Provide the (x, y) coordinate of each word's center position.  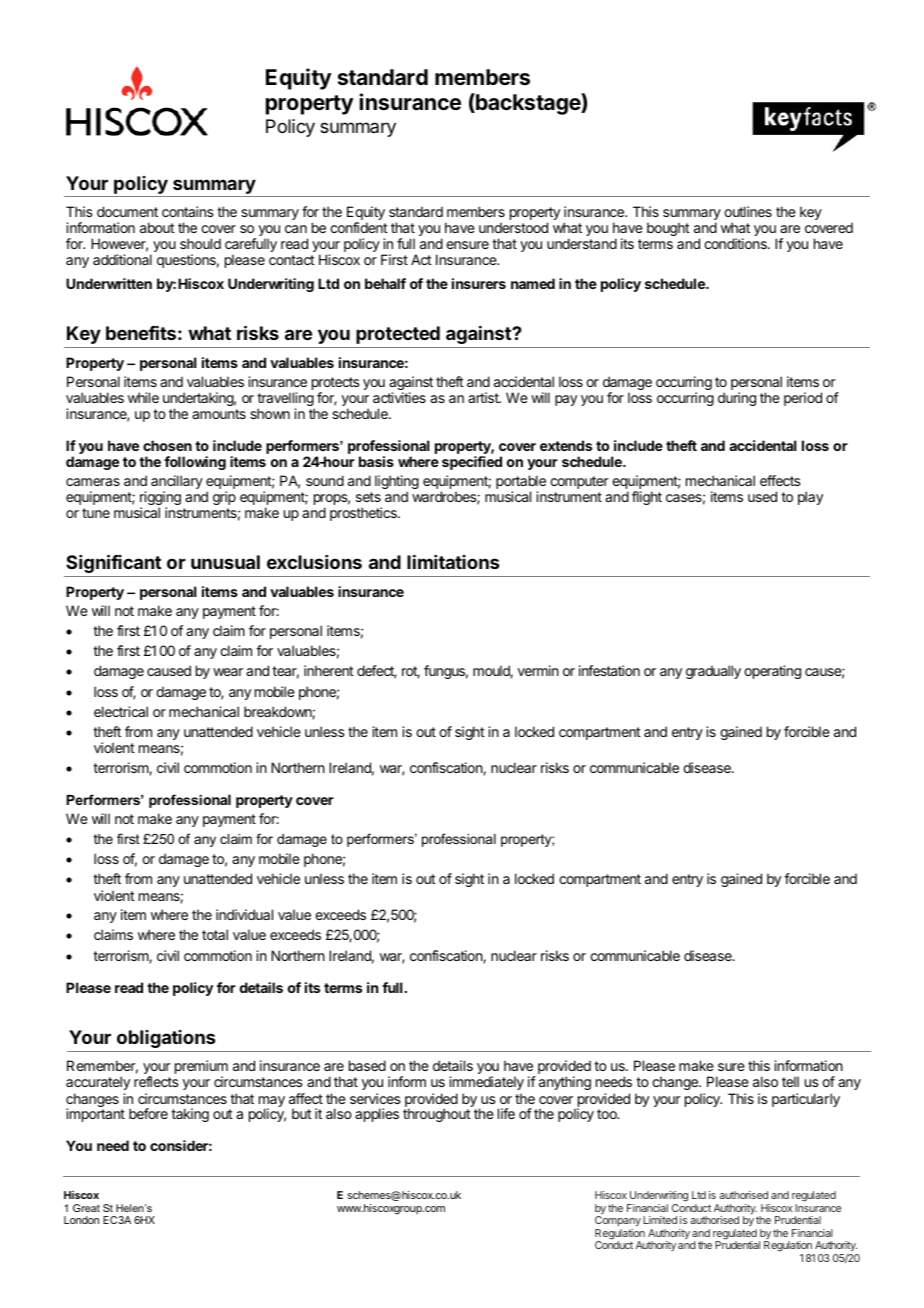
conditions (736, 243)
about (157, 227)
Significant (113, 563)
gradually (713, 672)
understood (513, 227)
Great (86, 1208)
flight (647, 498)
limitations (453, 562)
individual (244, 914)
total (215, 934)
